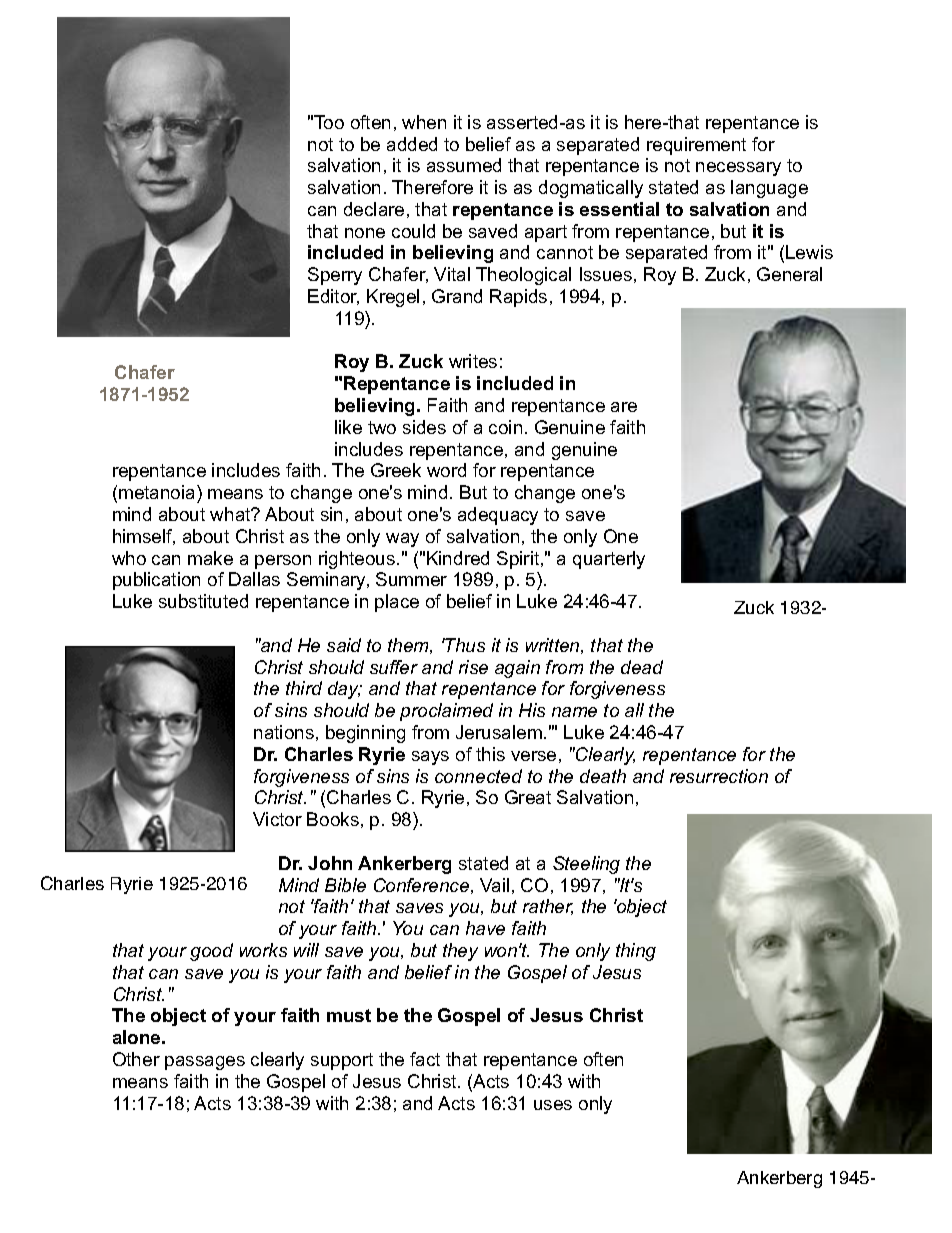 The height and width of the page is (1233, 952). Describe the element at coordinates (203, 601) in the page. I see `substituted` at that location.
